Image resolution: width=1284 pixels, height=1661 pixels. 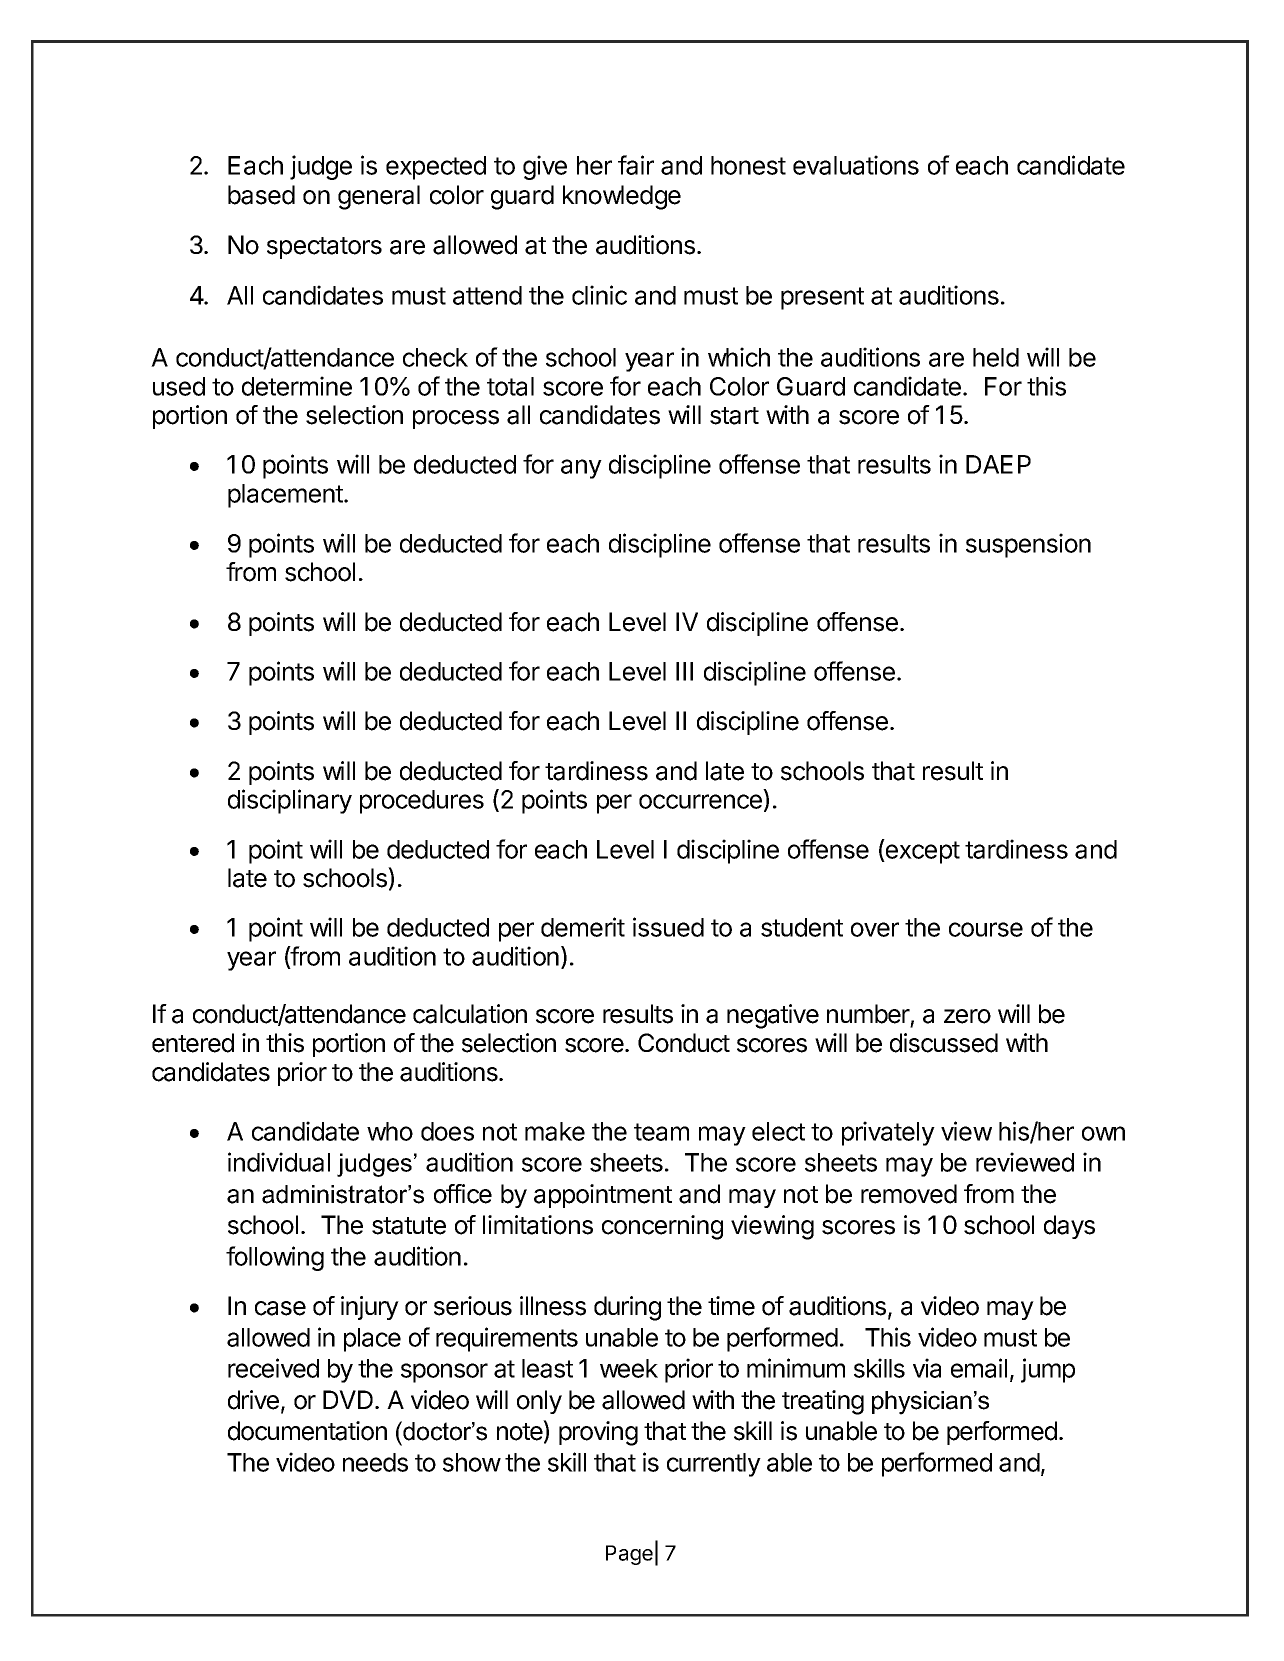 What do you see at coordinates (684, 671) in the screenshot?
I see `III` at bounding box center [684, 671].
